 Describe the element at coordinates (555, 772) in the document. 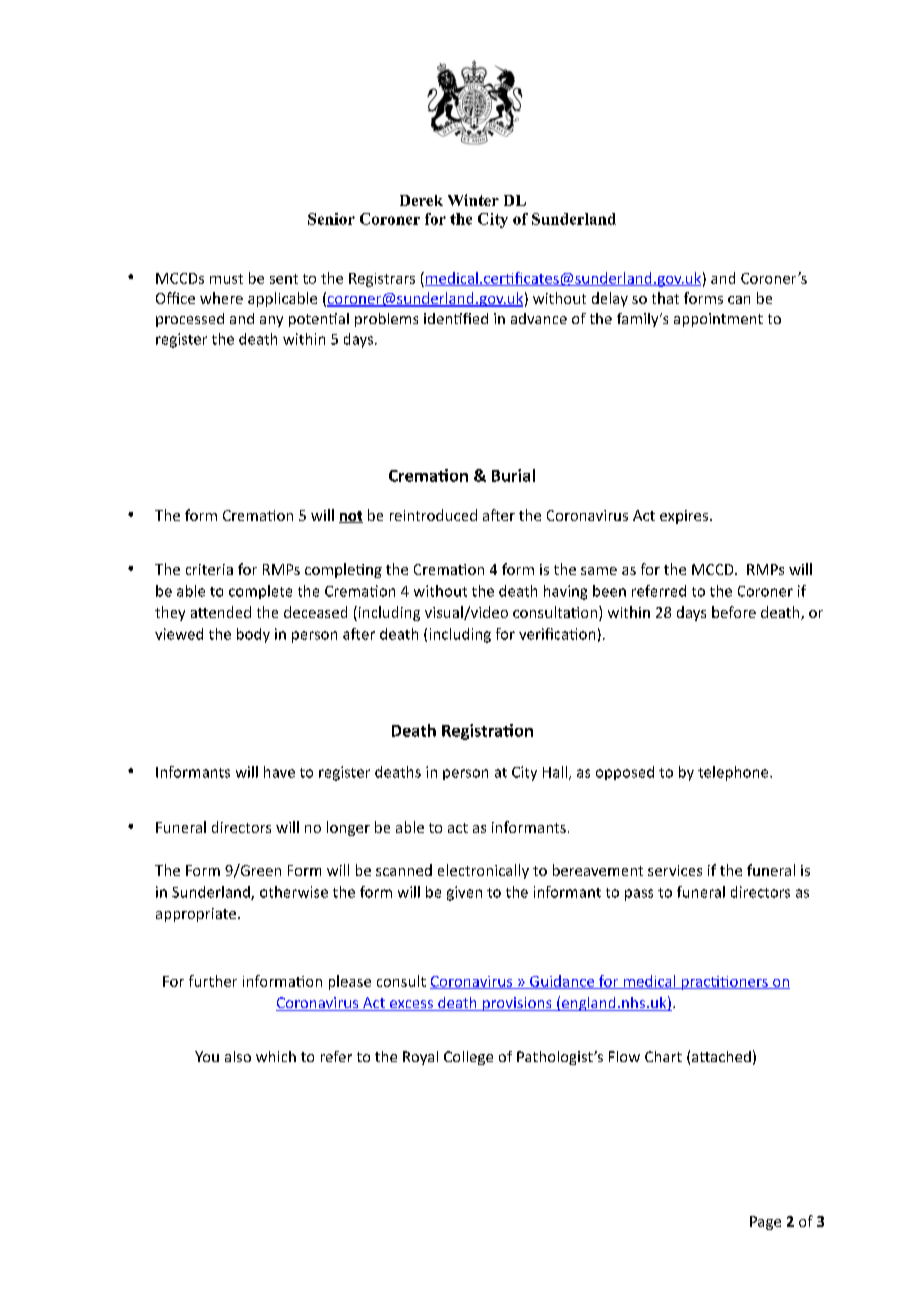

I see `Hall` at that location.
